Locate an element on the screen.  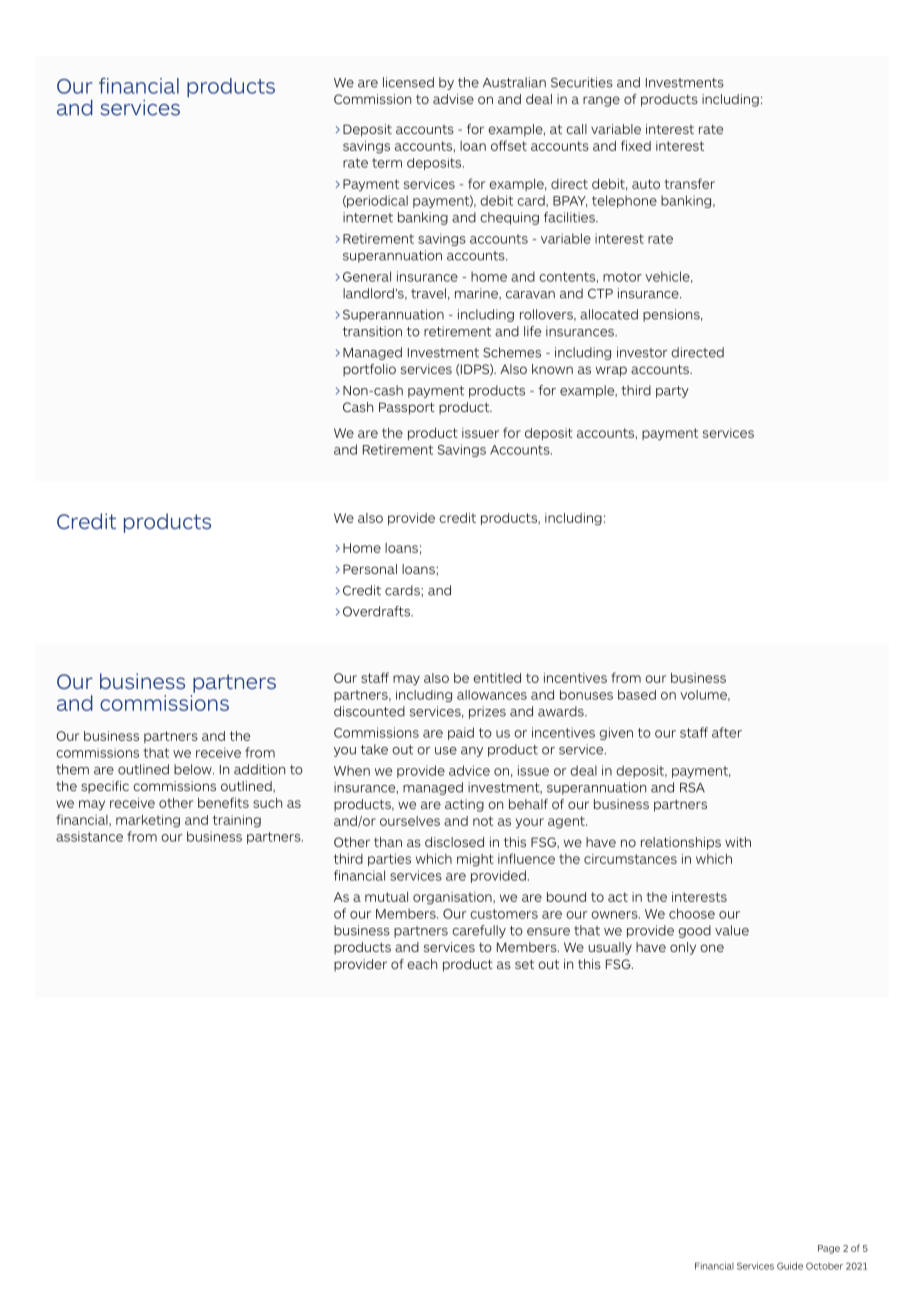
mutual is located at coordinates (386, 897).
